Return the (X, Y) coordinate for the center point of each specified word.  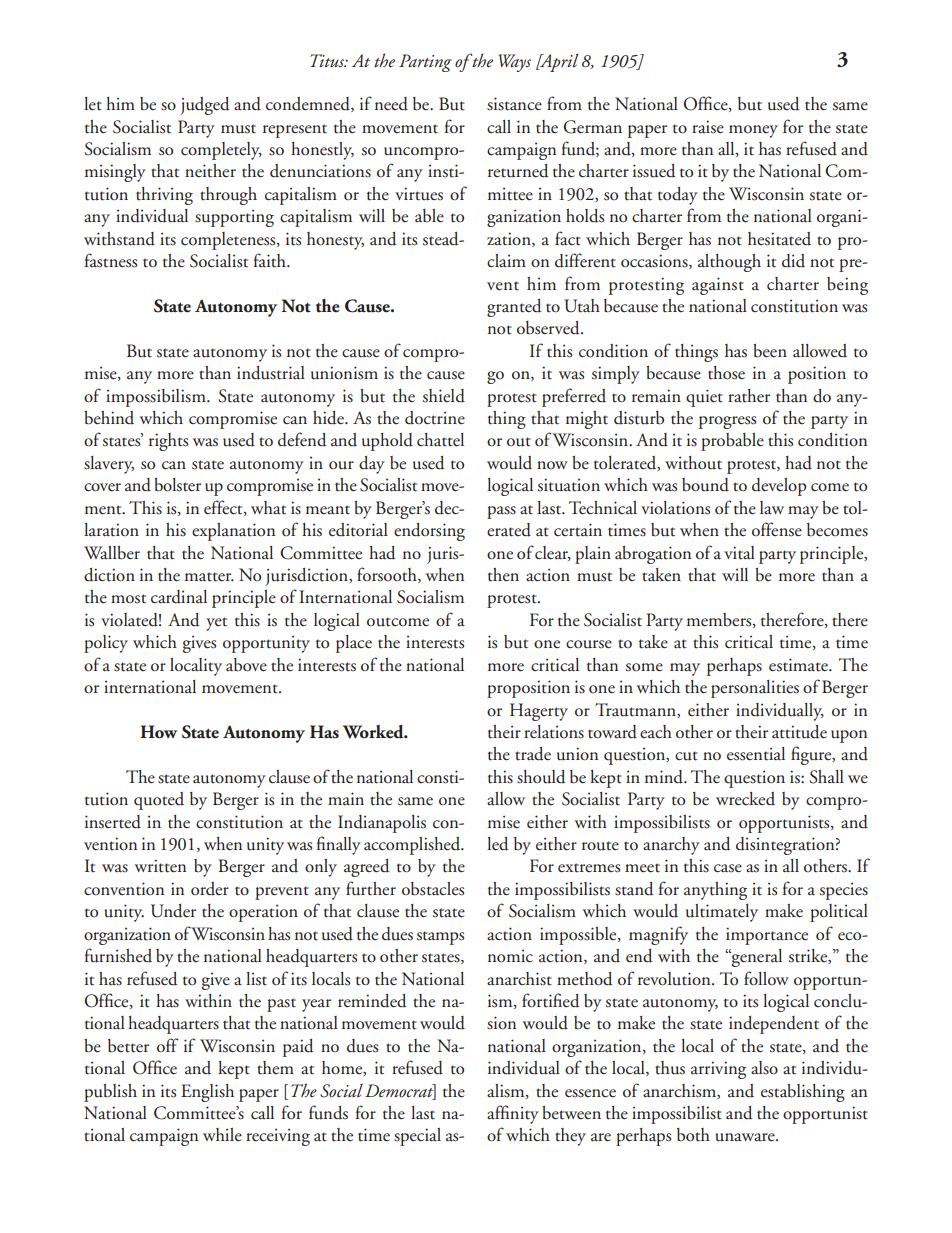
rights (168, 442)
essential (756, 754)
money (753, 131)
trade (533, 754)
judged (204, 106)
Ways (514, 63)
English (207, 1093)
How (158, 732)
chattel (440, 440)
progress (727, 422)
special (417, 1137)
